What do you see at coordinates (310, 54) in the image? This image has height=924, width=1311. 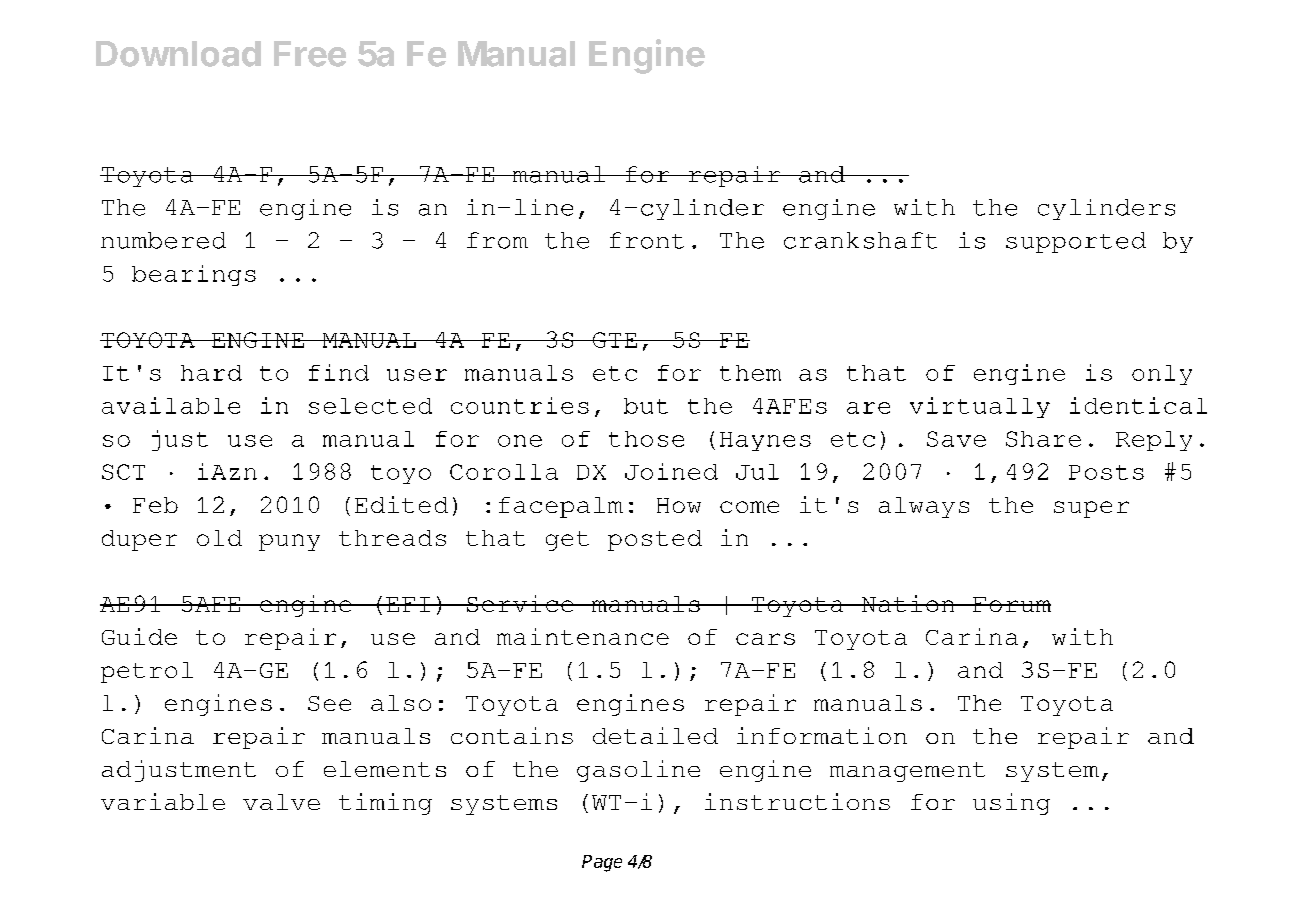 I see `Free` at bounding box center [310, 54].
